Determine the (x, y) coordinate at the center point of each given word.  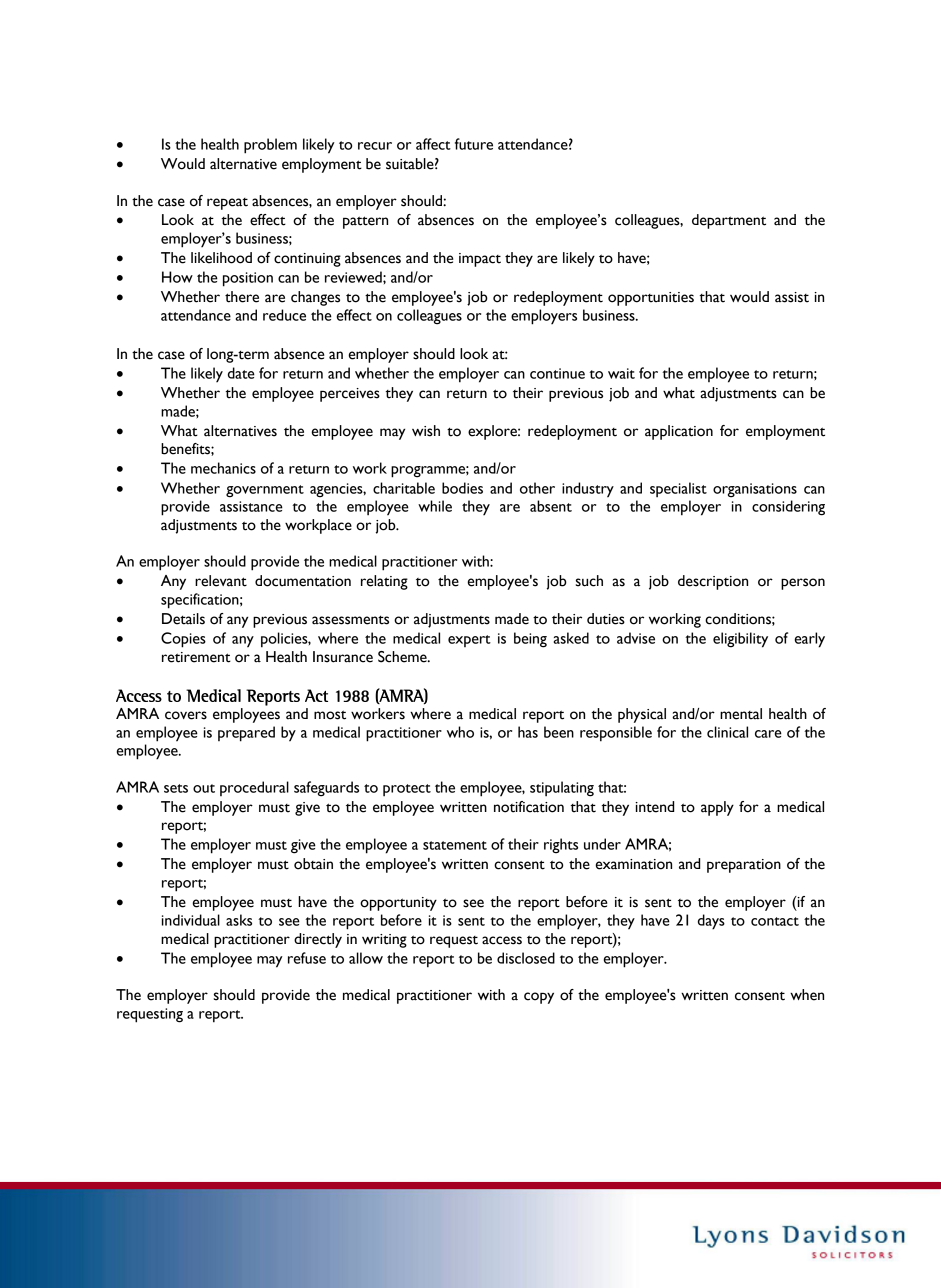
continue (557, 373)
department (729, 221)
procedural (254, 788)
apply (717, 808)
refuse (307, 958)
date (241, 373)
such (589, 581)
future (474, 144)
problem (270, 146)
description (713, 582)
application (679, 432)
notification (529, 807)
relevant (221, 581)
